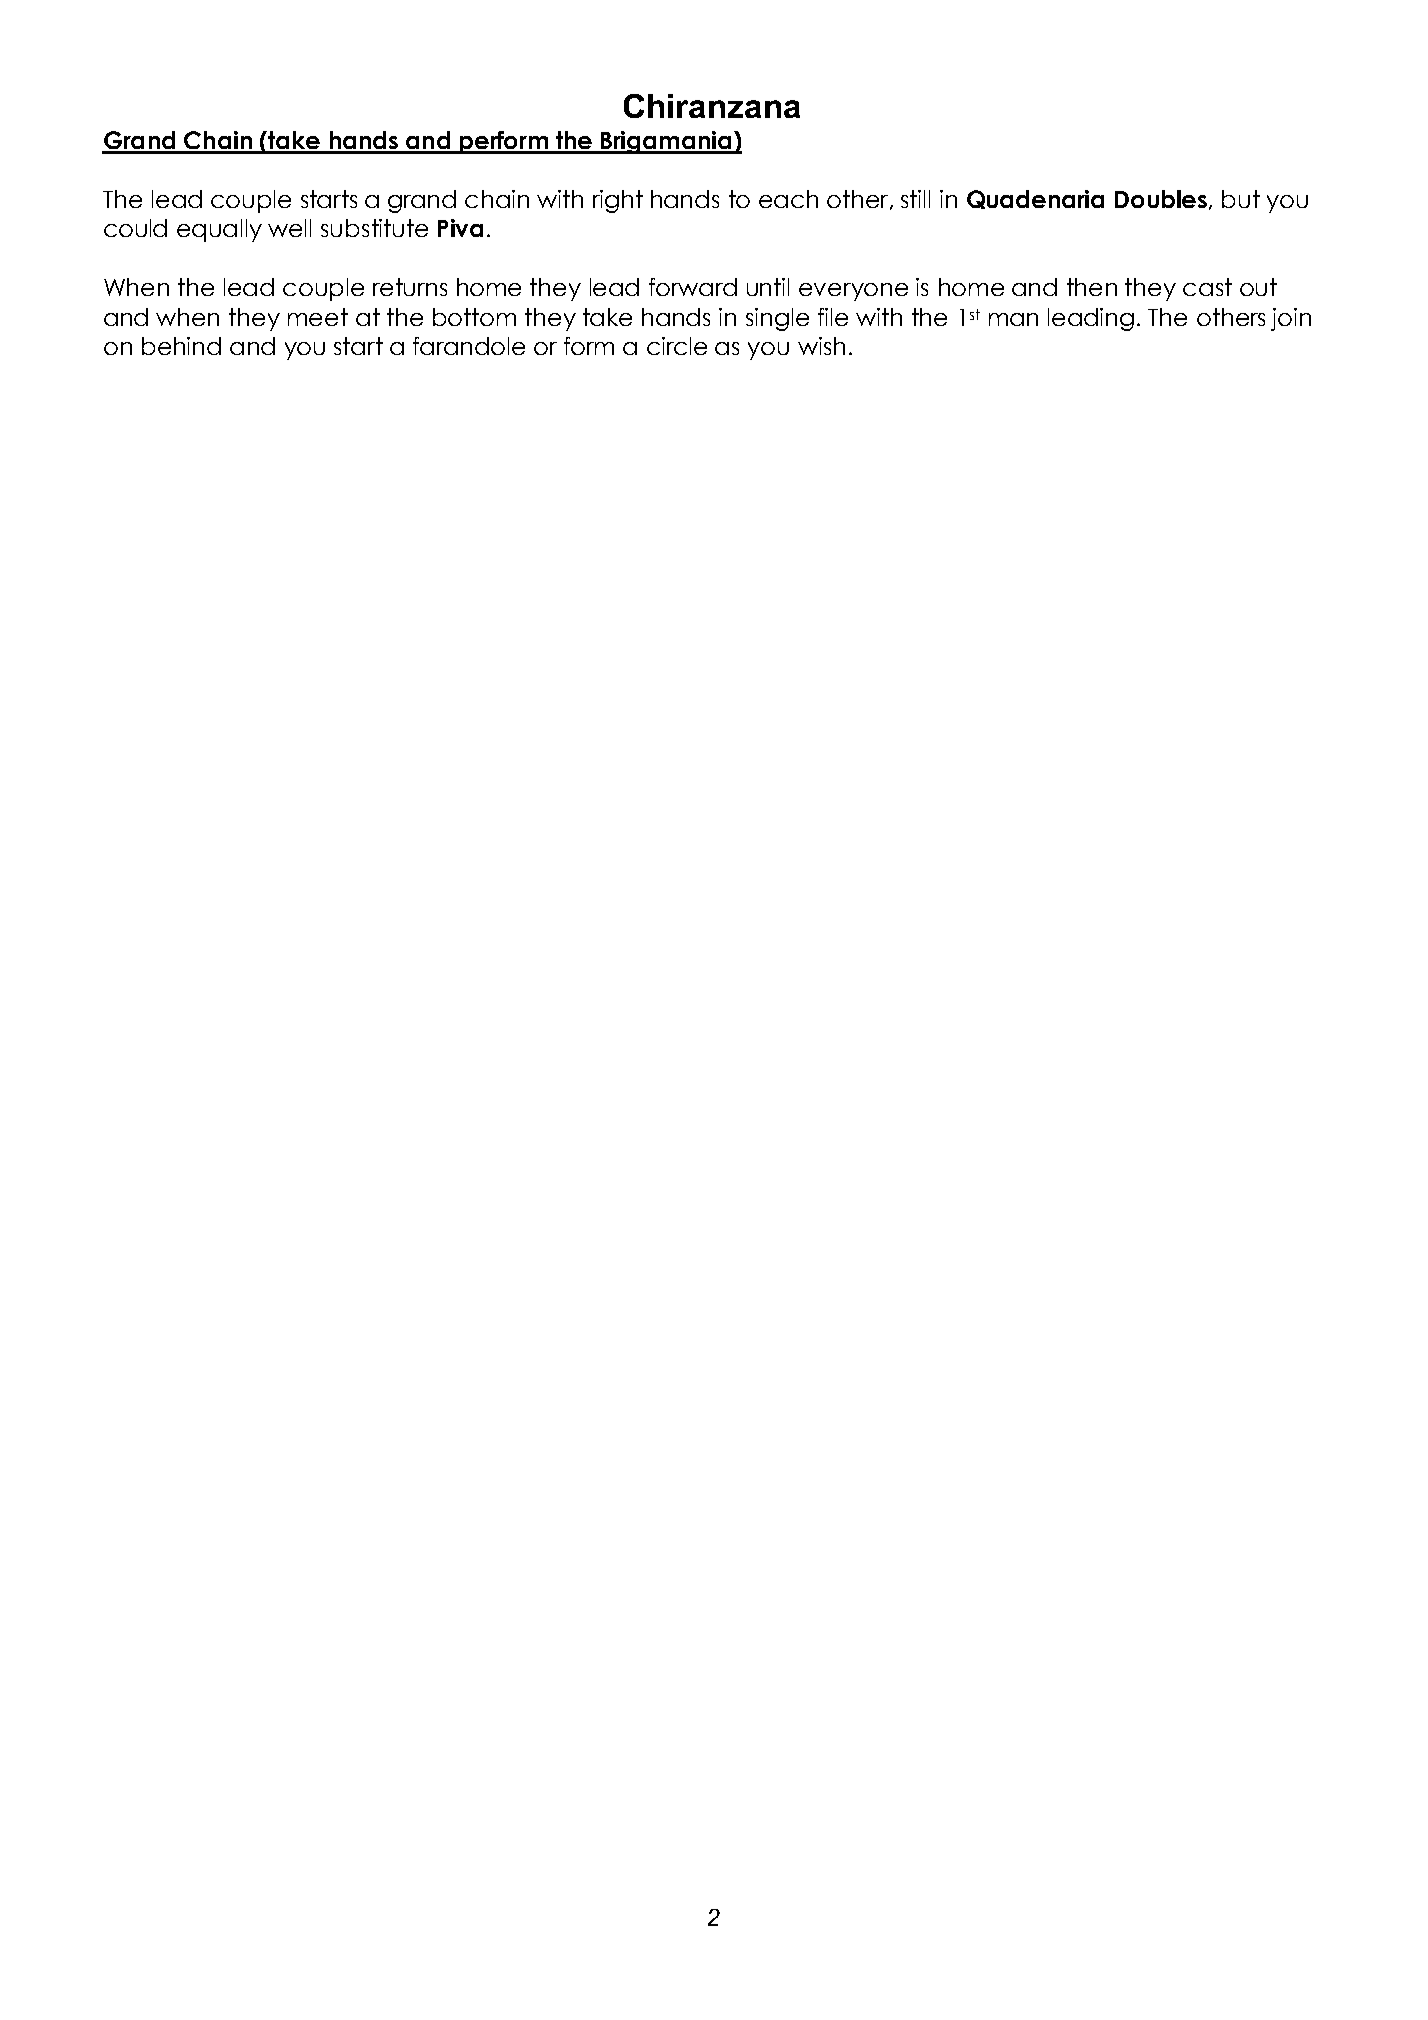 The image size is (1428, 2020). Describe the element at coordinates (410, 287) in the screenshot. I see `returns` at that location.
